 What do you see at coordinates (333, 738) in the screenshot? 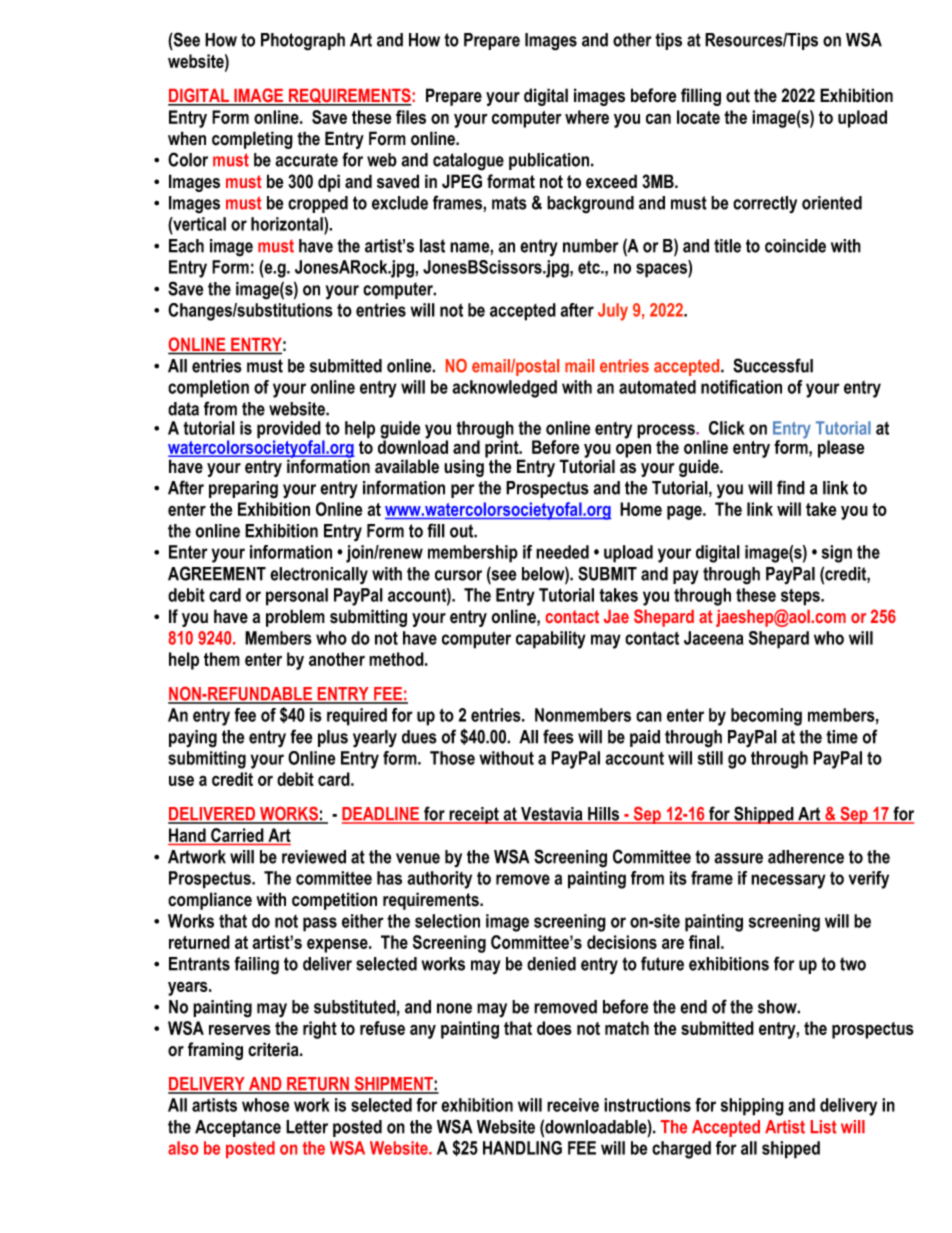
I see `plus` at bounding box center [333, 738].
